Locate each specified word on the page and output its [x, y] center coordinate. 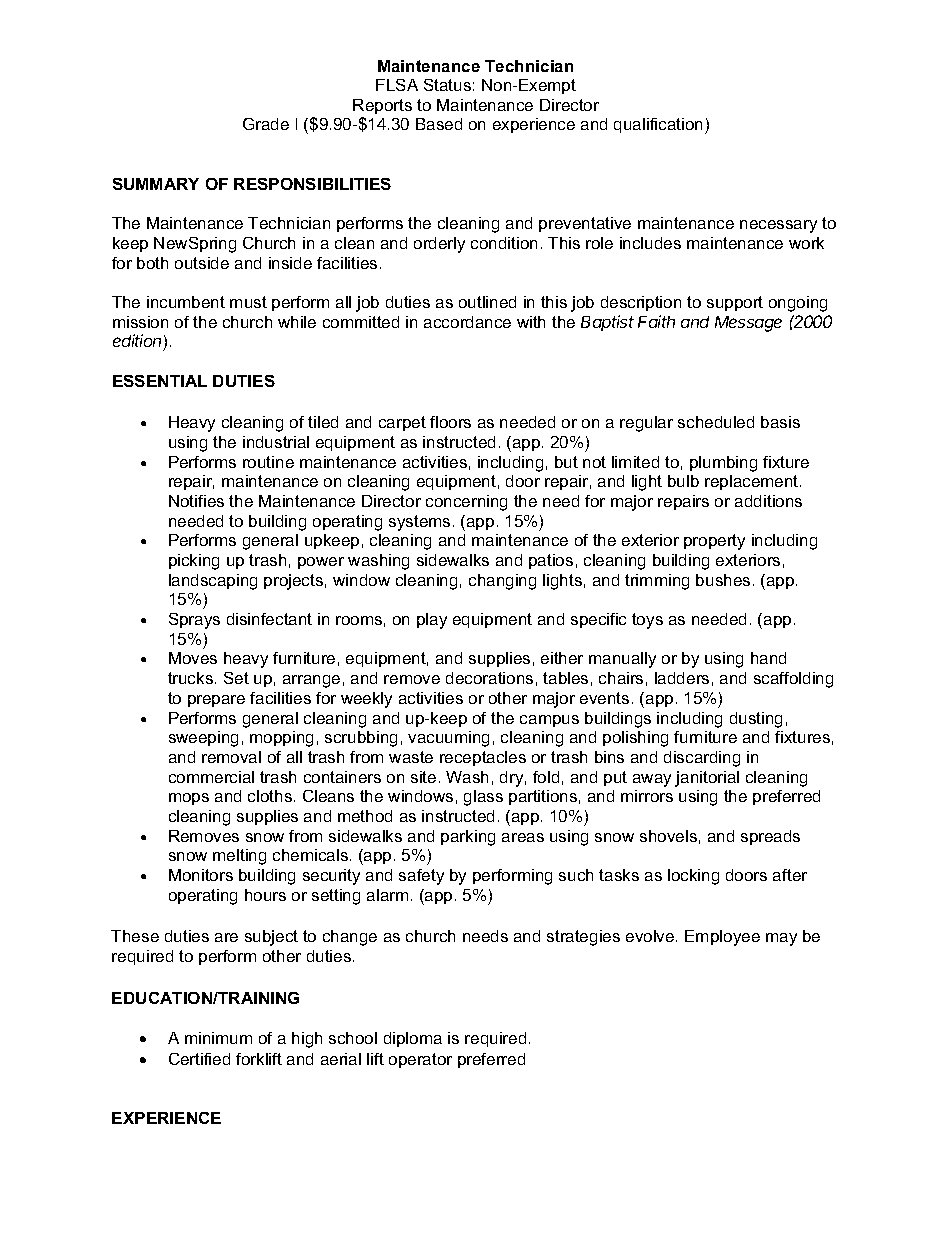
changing [502, 582]
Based [439, 124]
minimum [218, 1038]
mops [189, 799]
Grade [266, 124]
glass [483, 798]
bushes [723, 580]
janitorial [707, 779]
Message [748, 324]
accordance [467, 322]
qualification [660, 126]
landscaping [213, 582]
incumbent [186, 302]
